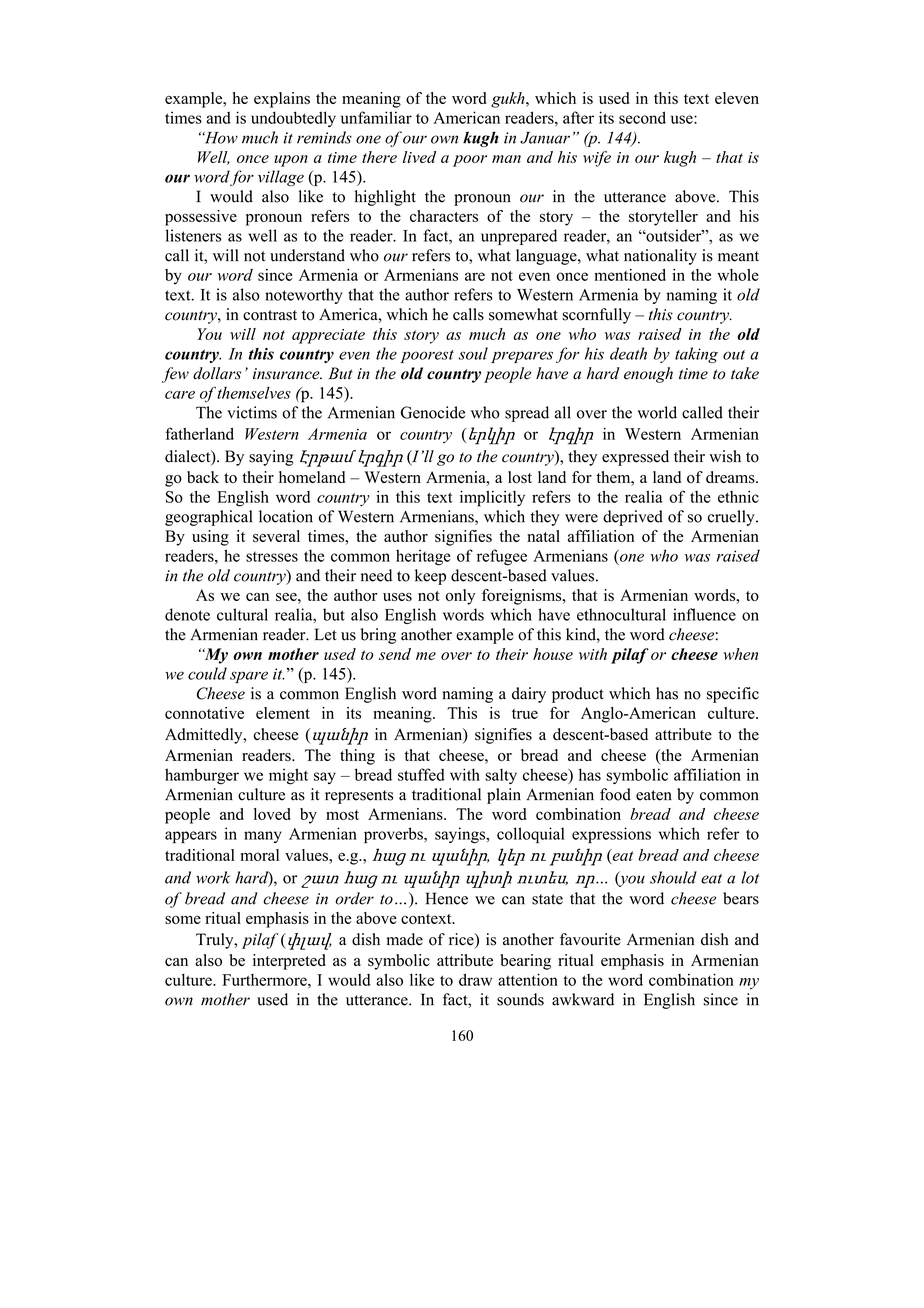 This screenshot has height=1308, width=924. Describe the element at coordinates (501, 776) in the screenshot. I see `salty` at that location.
